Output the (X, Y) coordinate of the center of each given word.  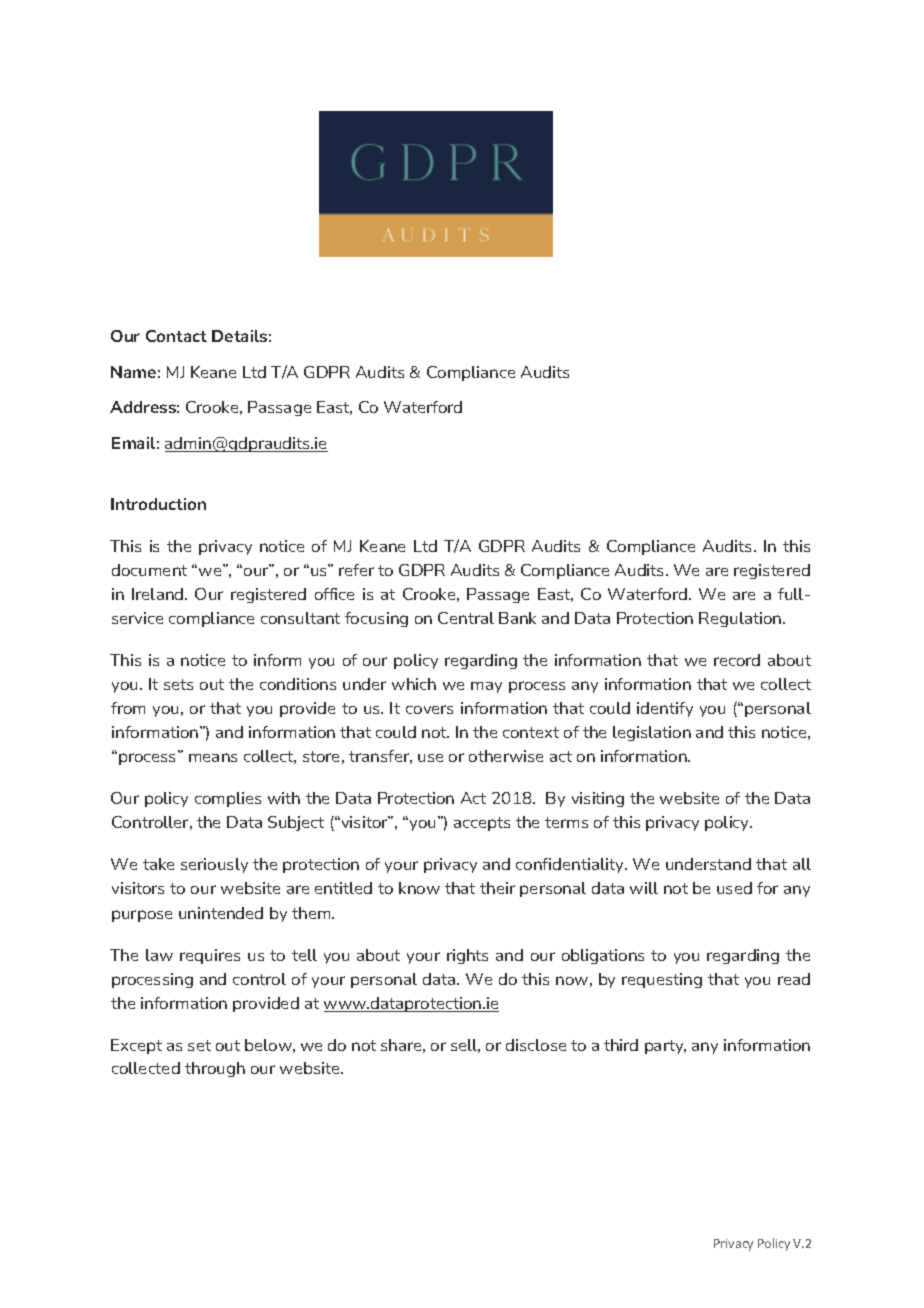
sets (178, 684)
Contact (176, 336)
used (734, 888)
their (497, 888)
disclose (536, 1045)
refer (356, 570)
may (486, 687)
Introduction (158, 504)
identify (665, 709)
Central (466, 618)
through (215, 1069)
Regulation (741, 619)
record (737, 660)
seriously (214, 865)
